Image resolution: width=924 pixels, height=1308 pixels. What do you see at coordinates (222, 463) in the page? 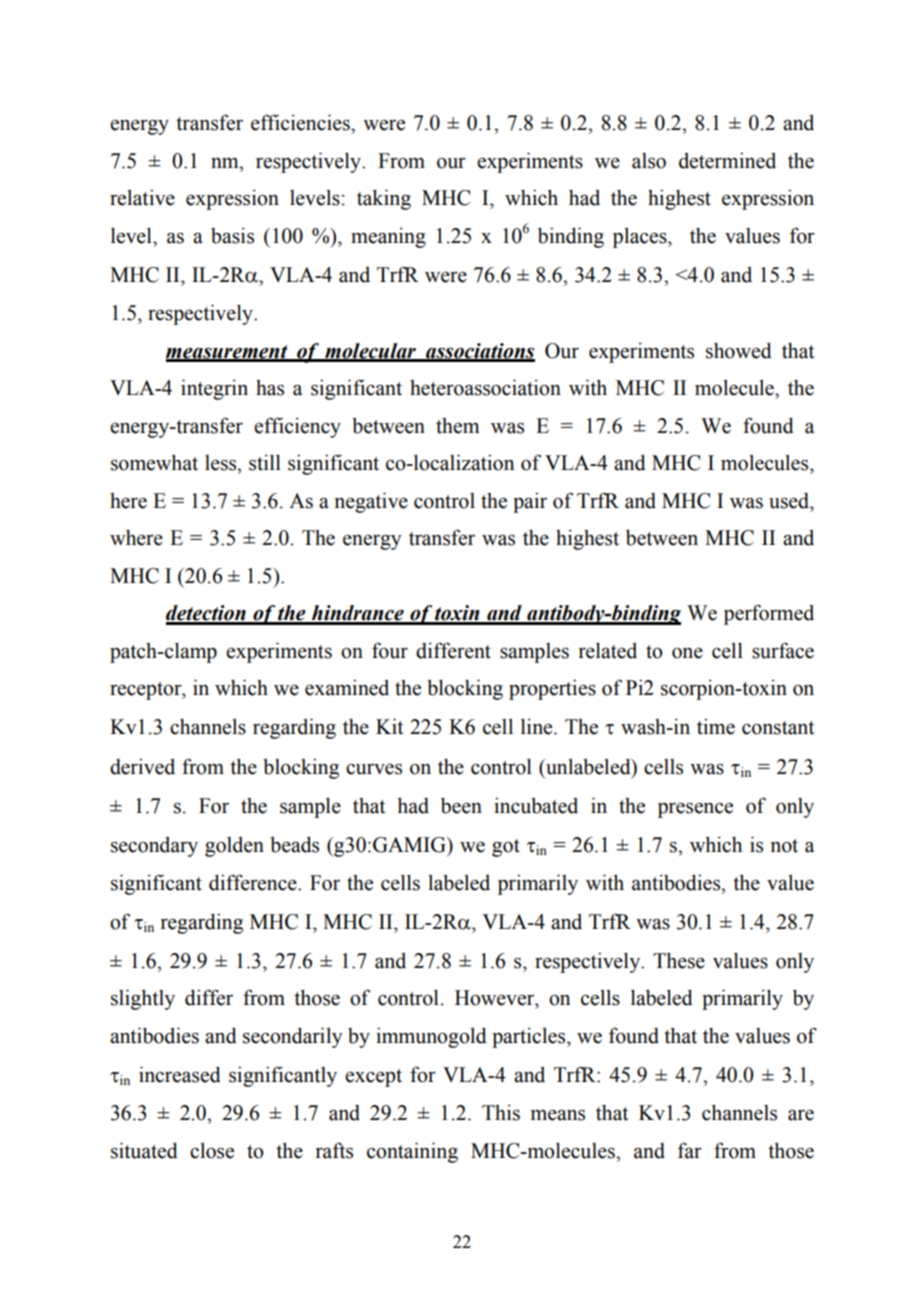
I see `less` at bounding box center [222, 463].
